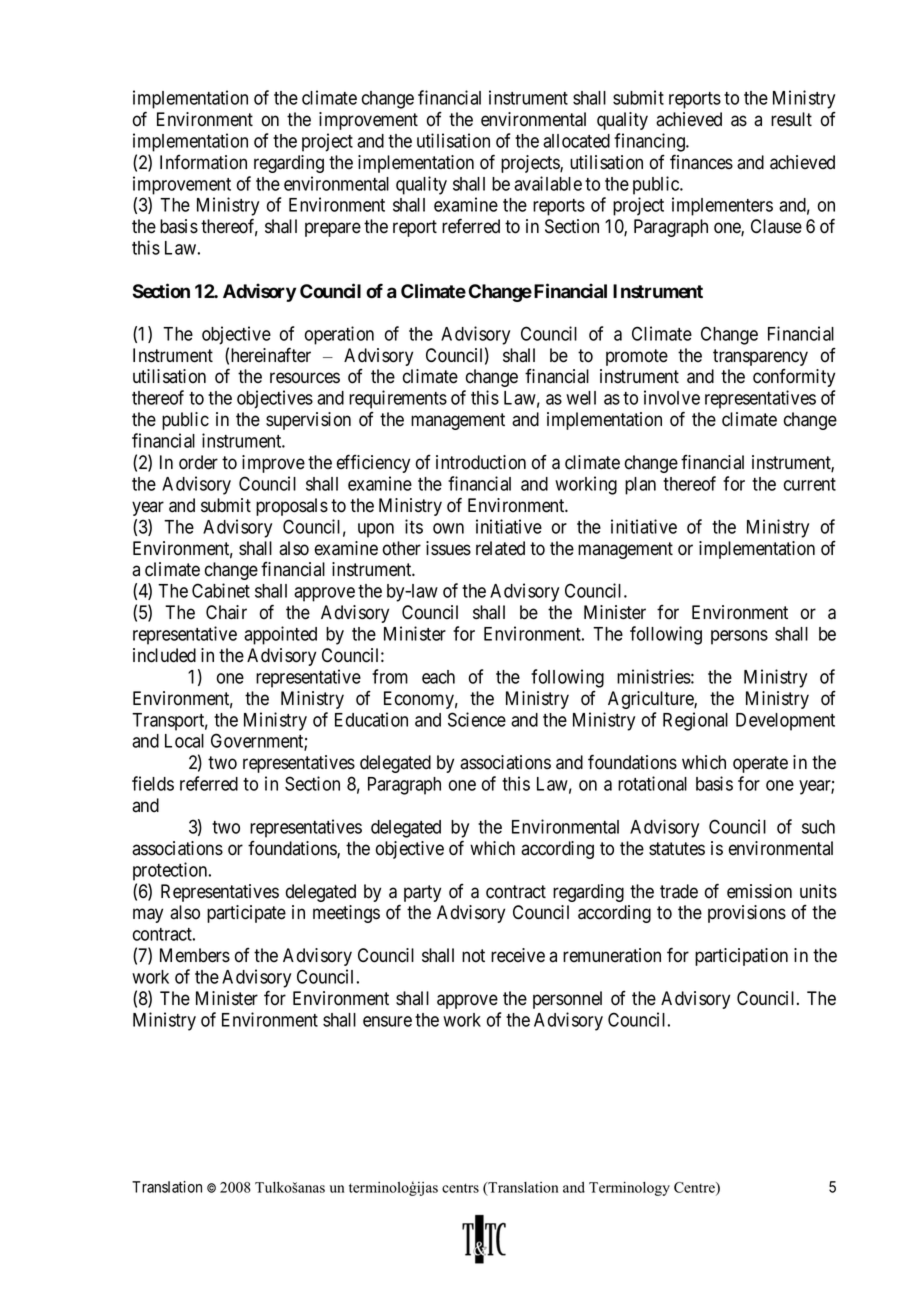 This image has height=1308, width=924. Describe the element at coordinates (760, 764) in the image. I see `operate` at that location.
